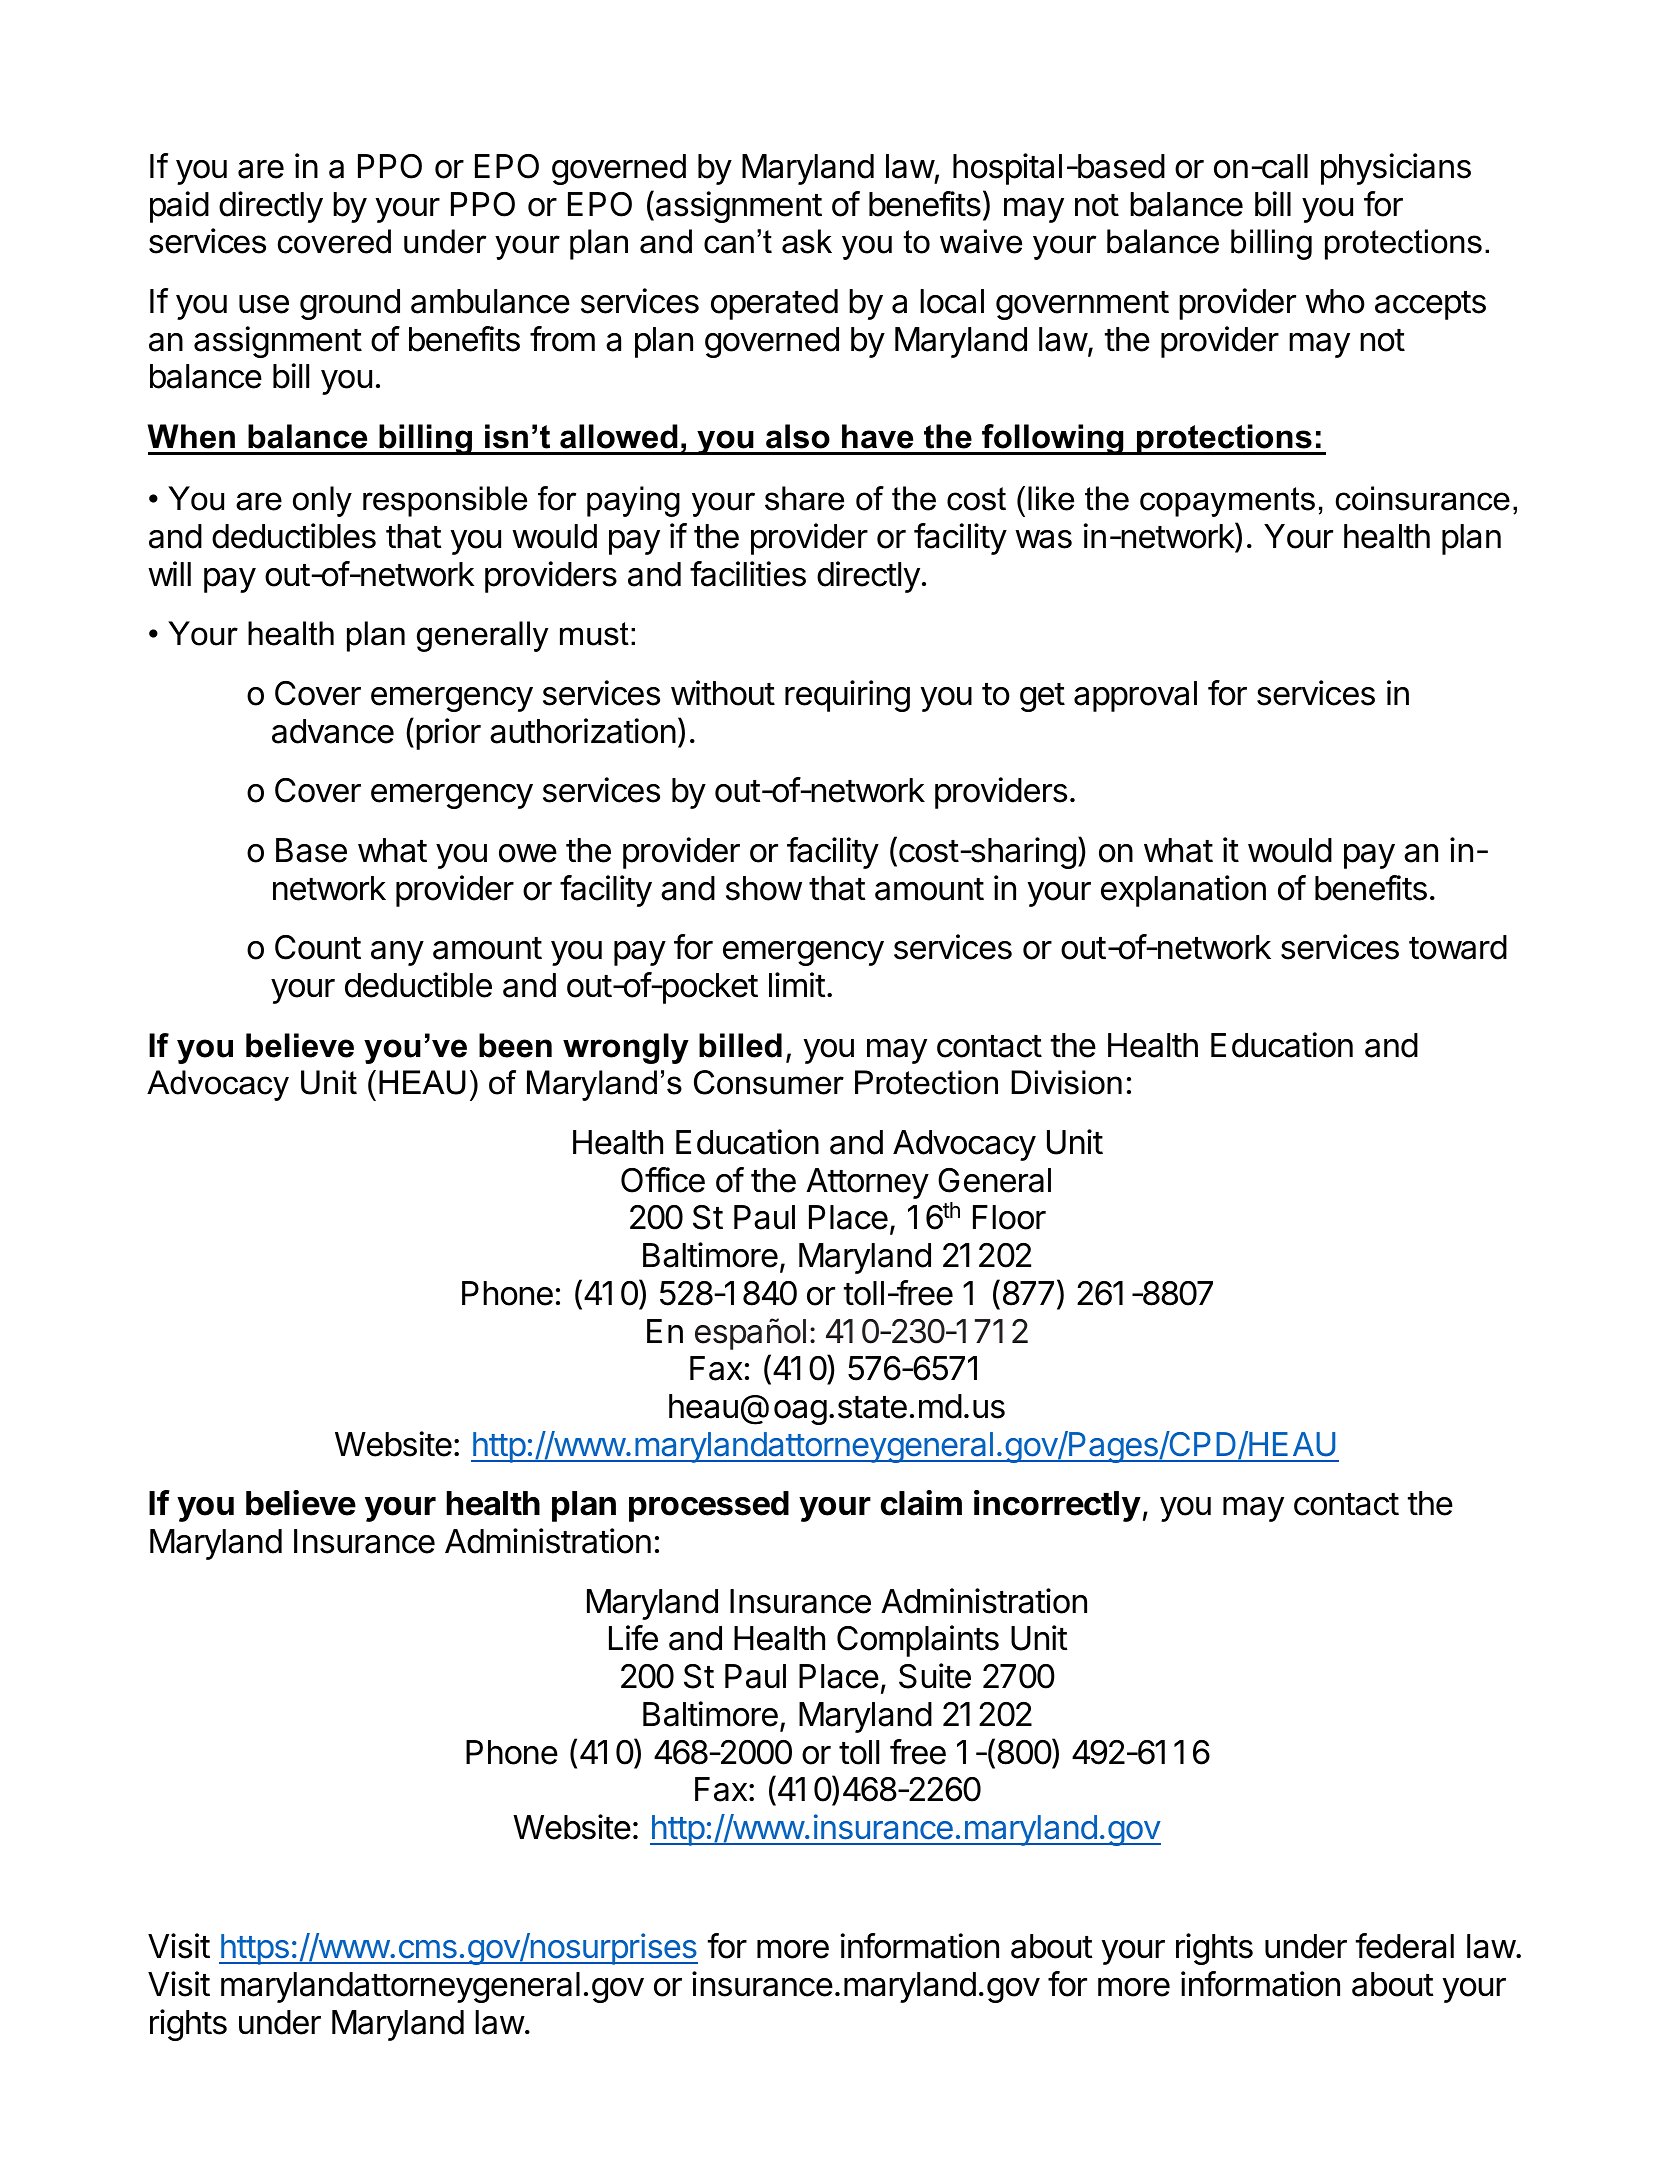 The image size is (1673, 2165). Describe the element at coordinates (709, 1506) in the screenshot. I see `processed` at that location.
